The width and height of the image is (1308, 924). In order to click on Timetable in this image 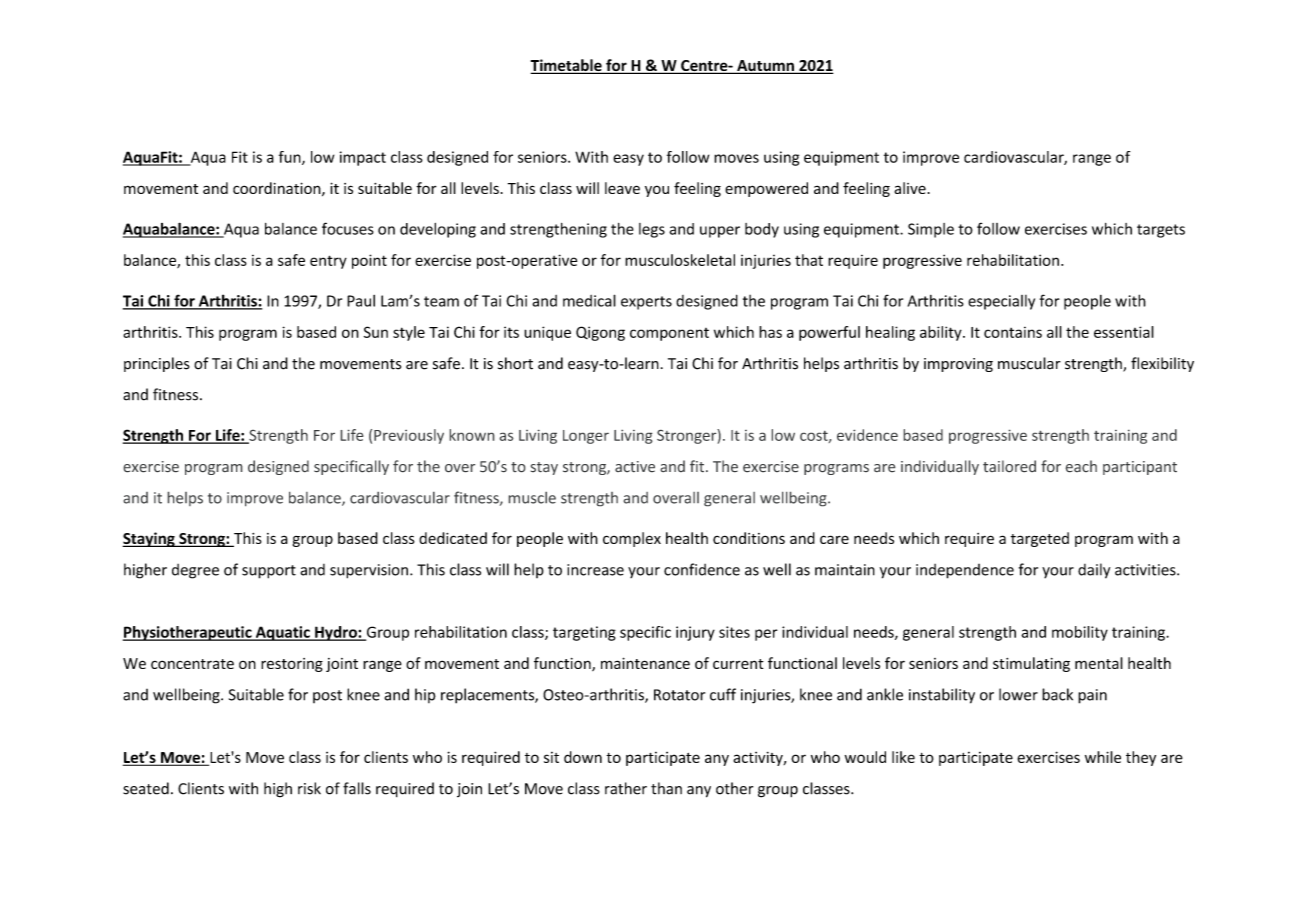, I will do `click(567, 66)`.
